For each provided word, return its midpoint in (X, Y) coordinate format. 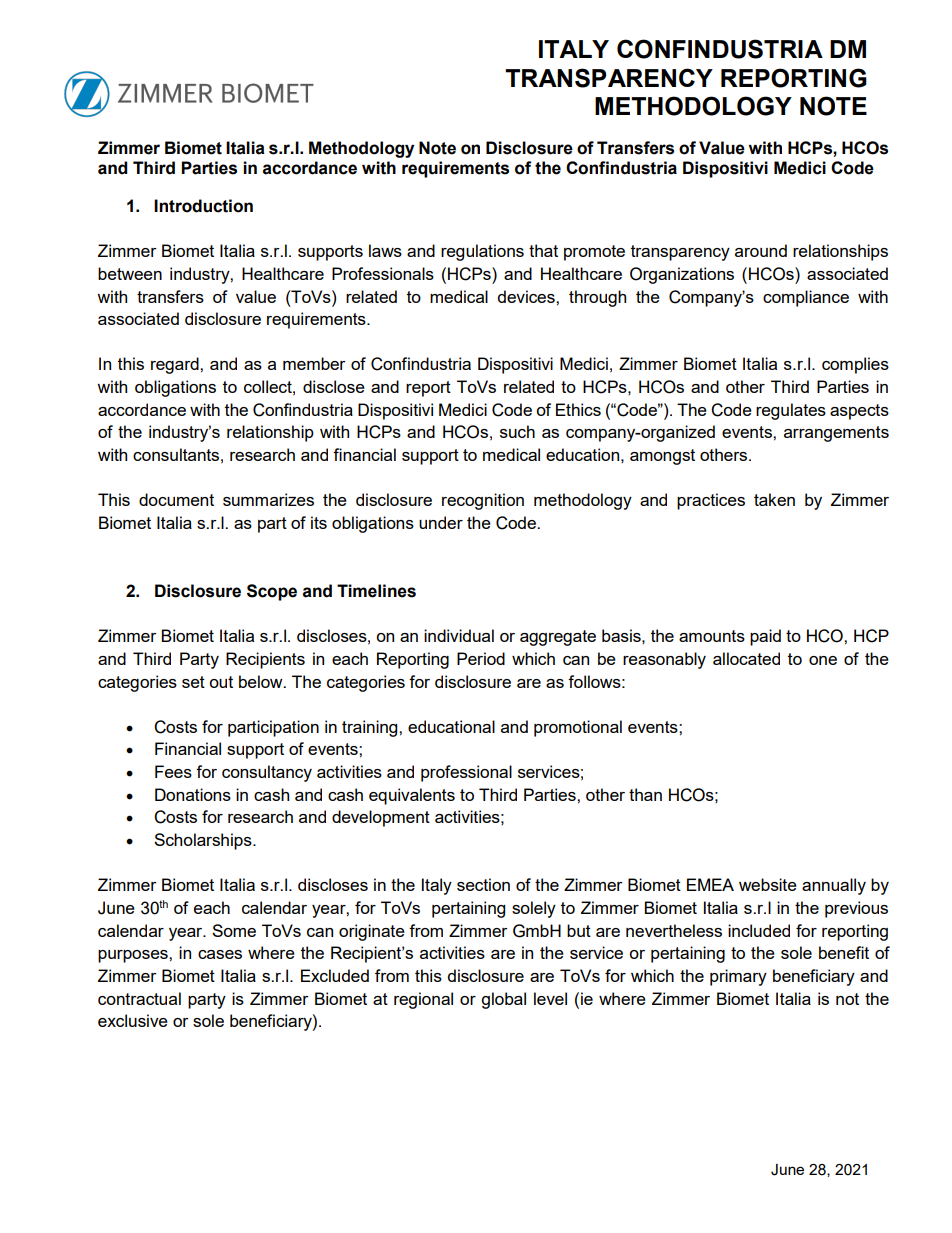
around (761, 250)
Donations (193, 794)
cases (220, 954)
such (517, 431)
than (645, 794)
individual (459, 635)
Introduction (203, 206)
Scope (272, 592)
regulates (791, 411)
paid (765, 637)
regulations (482, 252)
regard (176, 365)
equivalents (412, 796)
